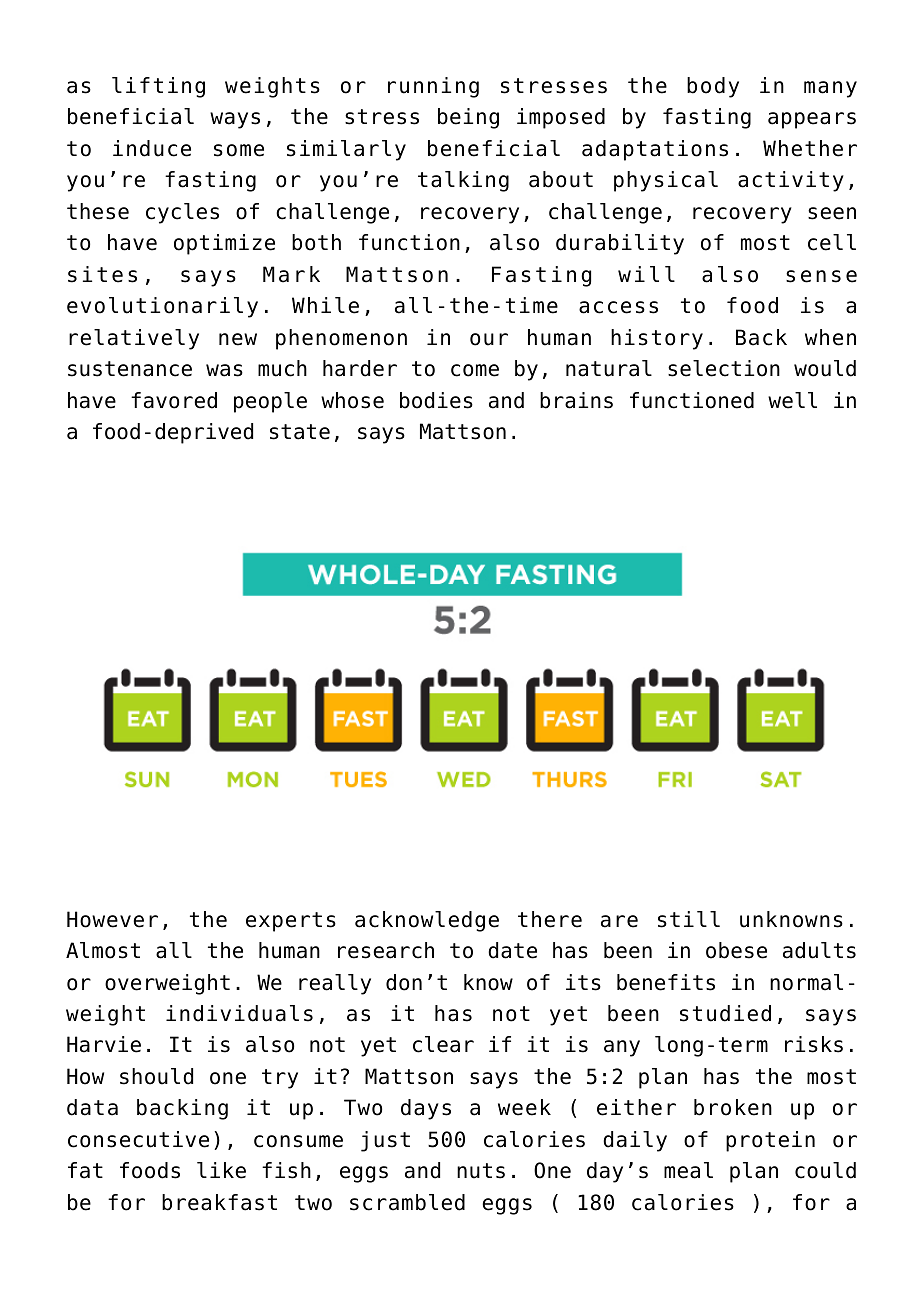  Describe the element at coordinates (724, 368) in the screenshot. I see `selection` at that location.
